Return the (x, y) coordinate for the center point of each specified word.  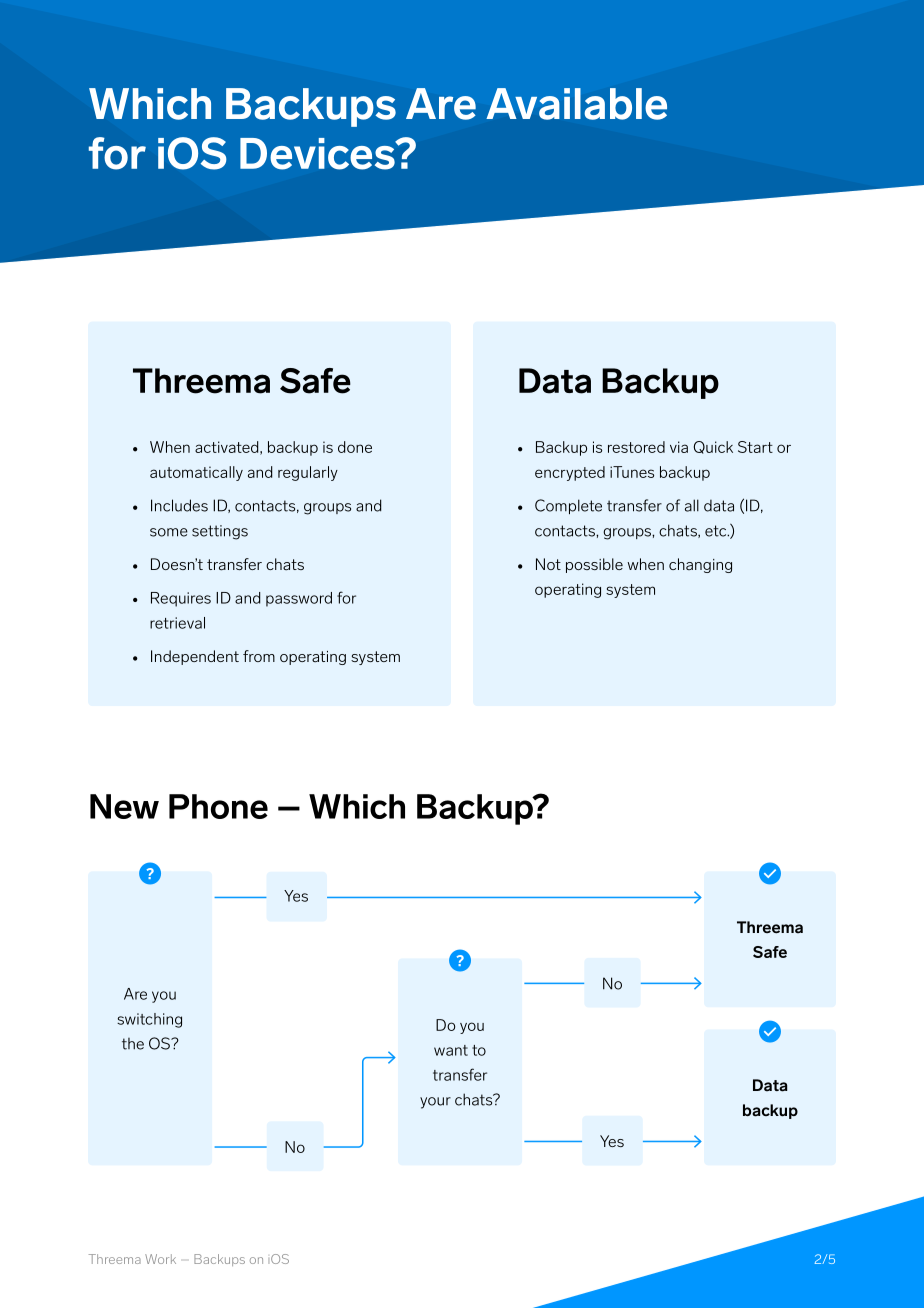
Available (576, 104)
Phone (218, 806)
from (259, 656)
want (451, 1050)
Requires (181, 599)
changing (700, 565)
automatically (196, 473)
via (679, 447)
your (435, 1103)
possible (594, 565)
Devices (318, 154)
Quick (713, 447)
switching (149, 1020)
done (355, 447)
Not (548, 564)
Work (160, 1259)
